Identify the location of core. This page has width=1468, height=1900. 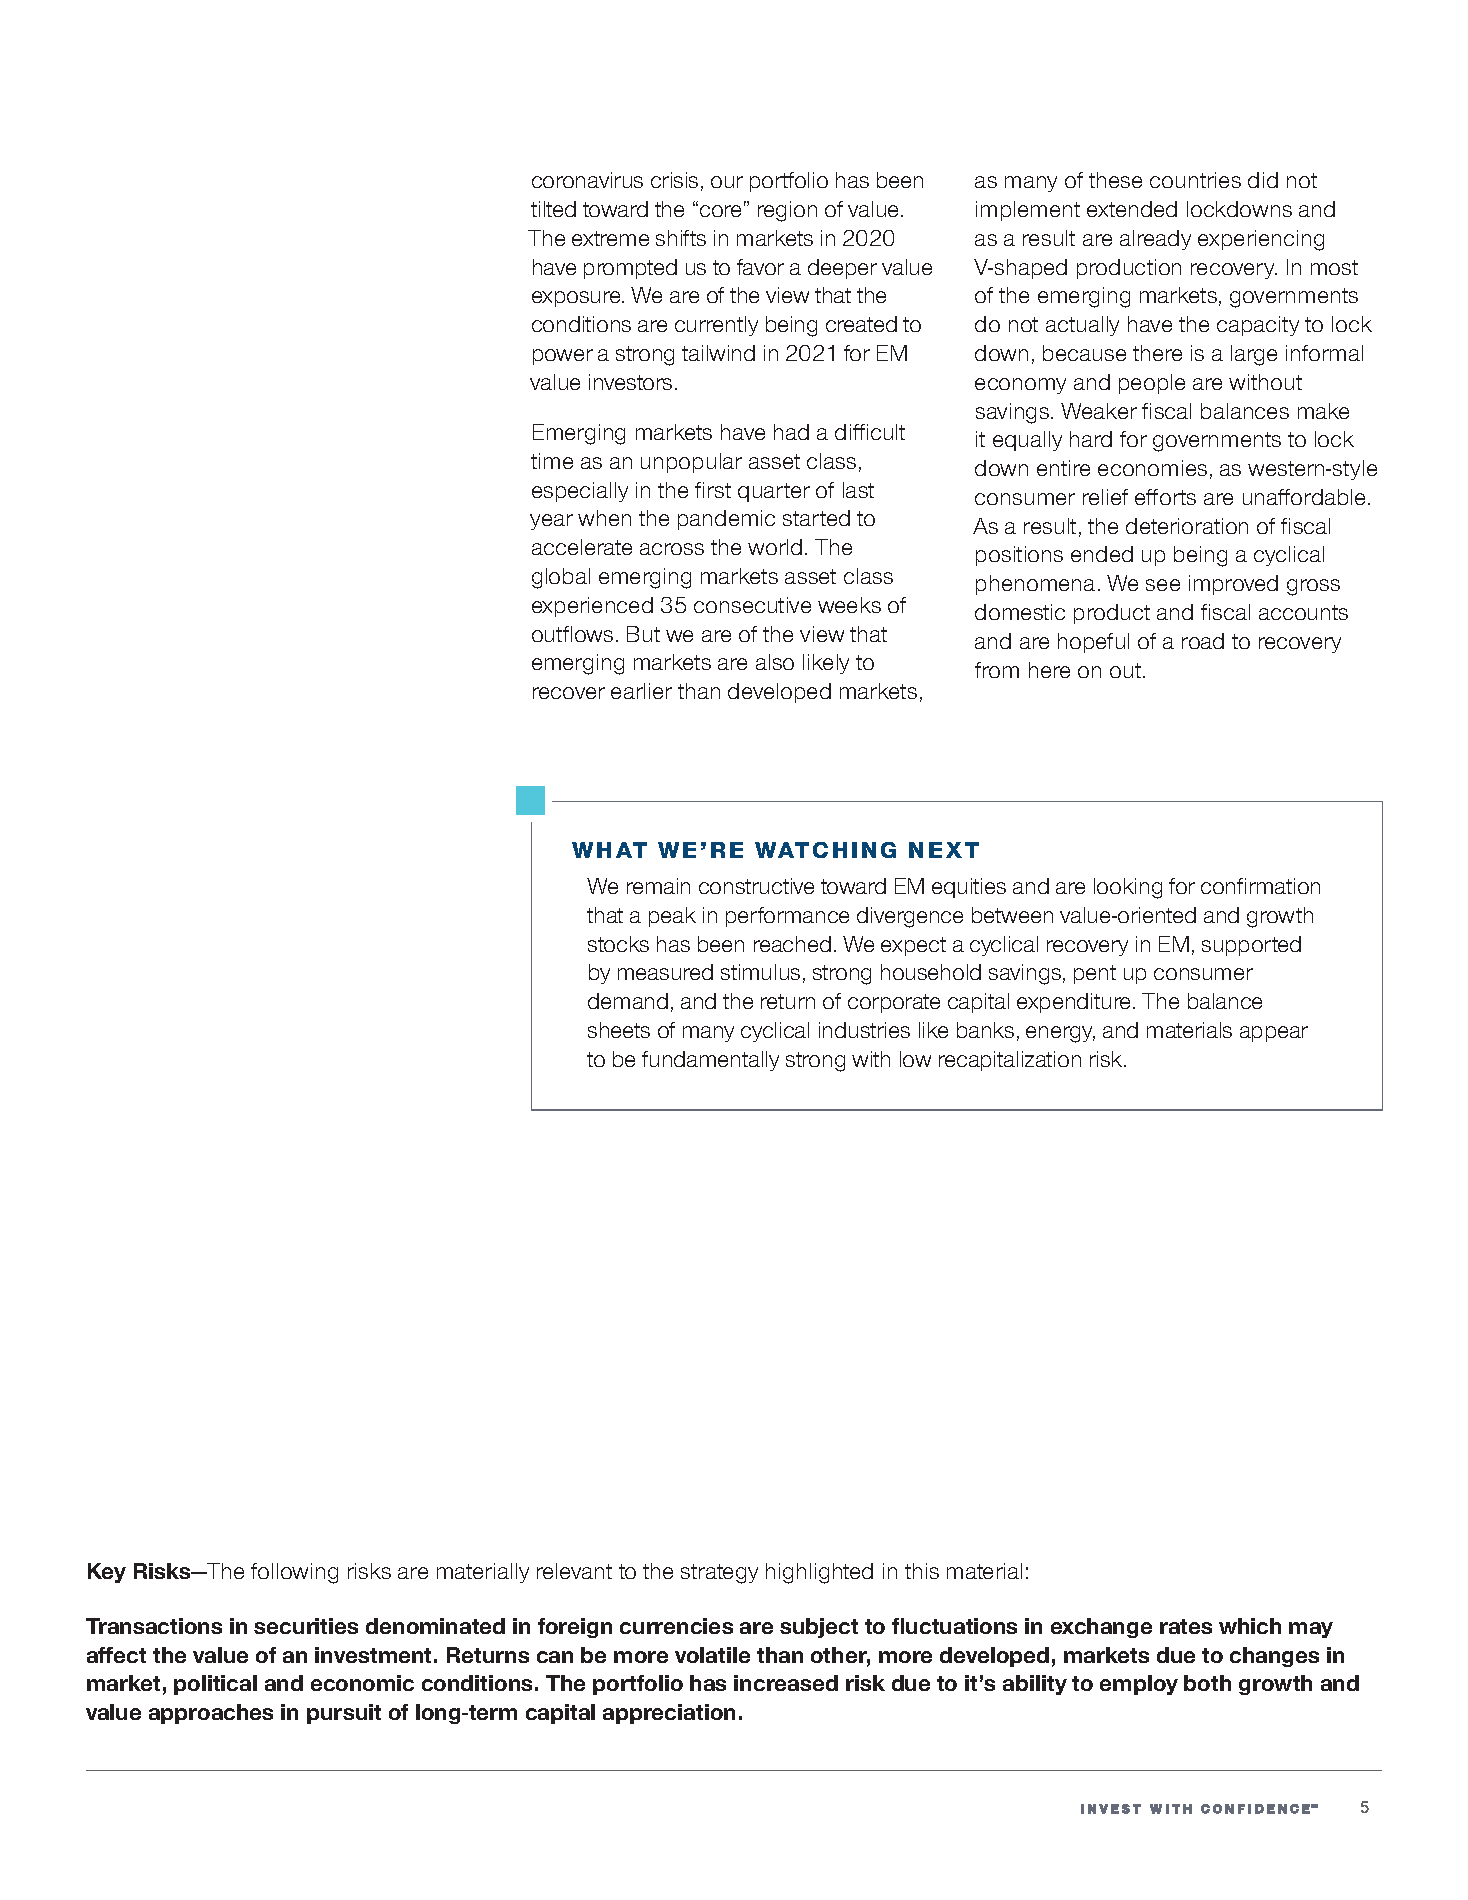
(720, 211).
